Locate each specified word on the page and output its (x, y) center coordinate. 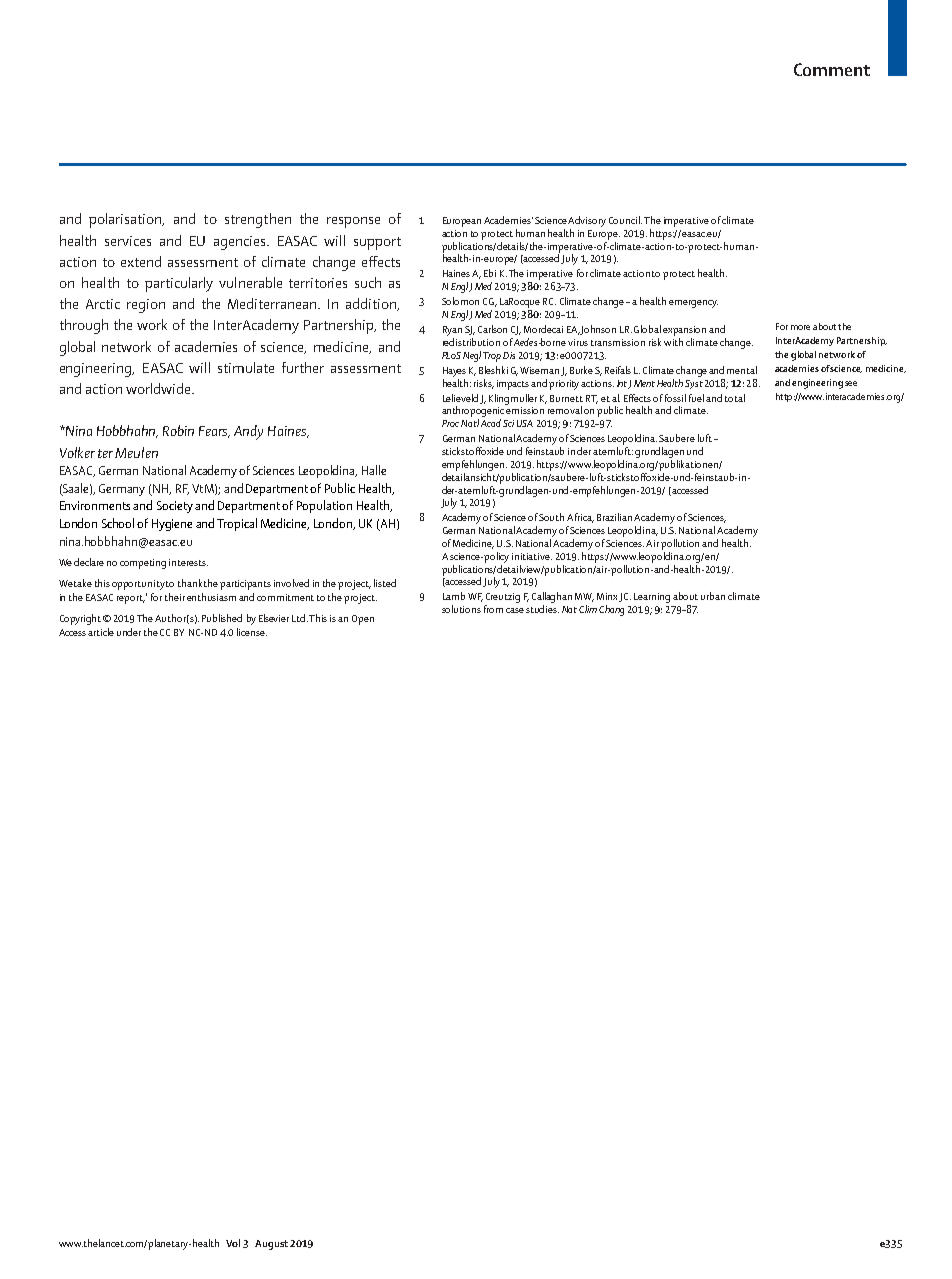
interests (188, 562)
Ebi (490, 273)
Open (363, 620)
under (129, 632)
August (271, 1245)
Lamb (454, 596)
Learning (652, 598)
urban (713, 596)
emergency (693, 304)
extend (141, 261)
